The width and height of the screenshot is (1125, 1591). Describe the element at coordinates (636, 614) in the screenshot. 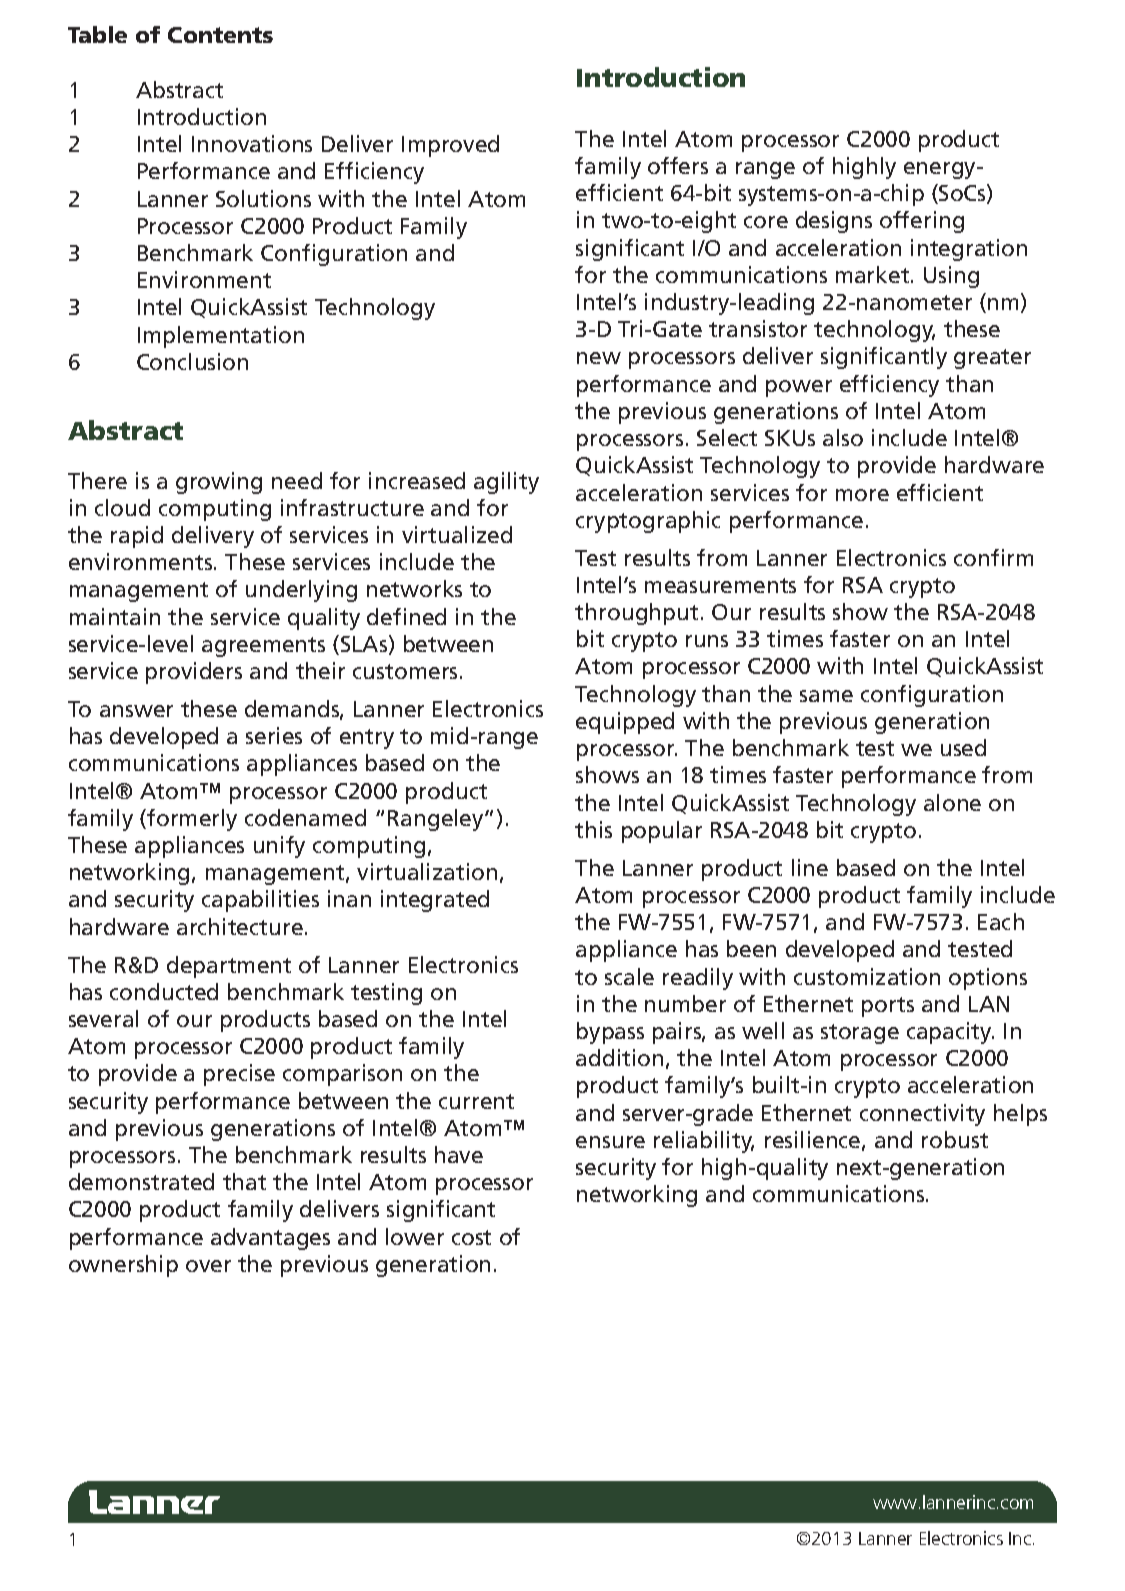

I see `throughput` at that location.
